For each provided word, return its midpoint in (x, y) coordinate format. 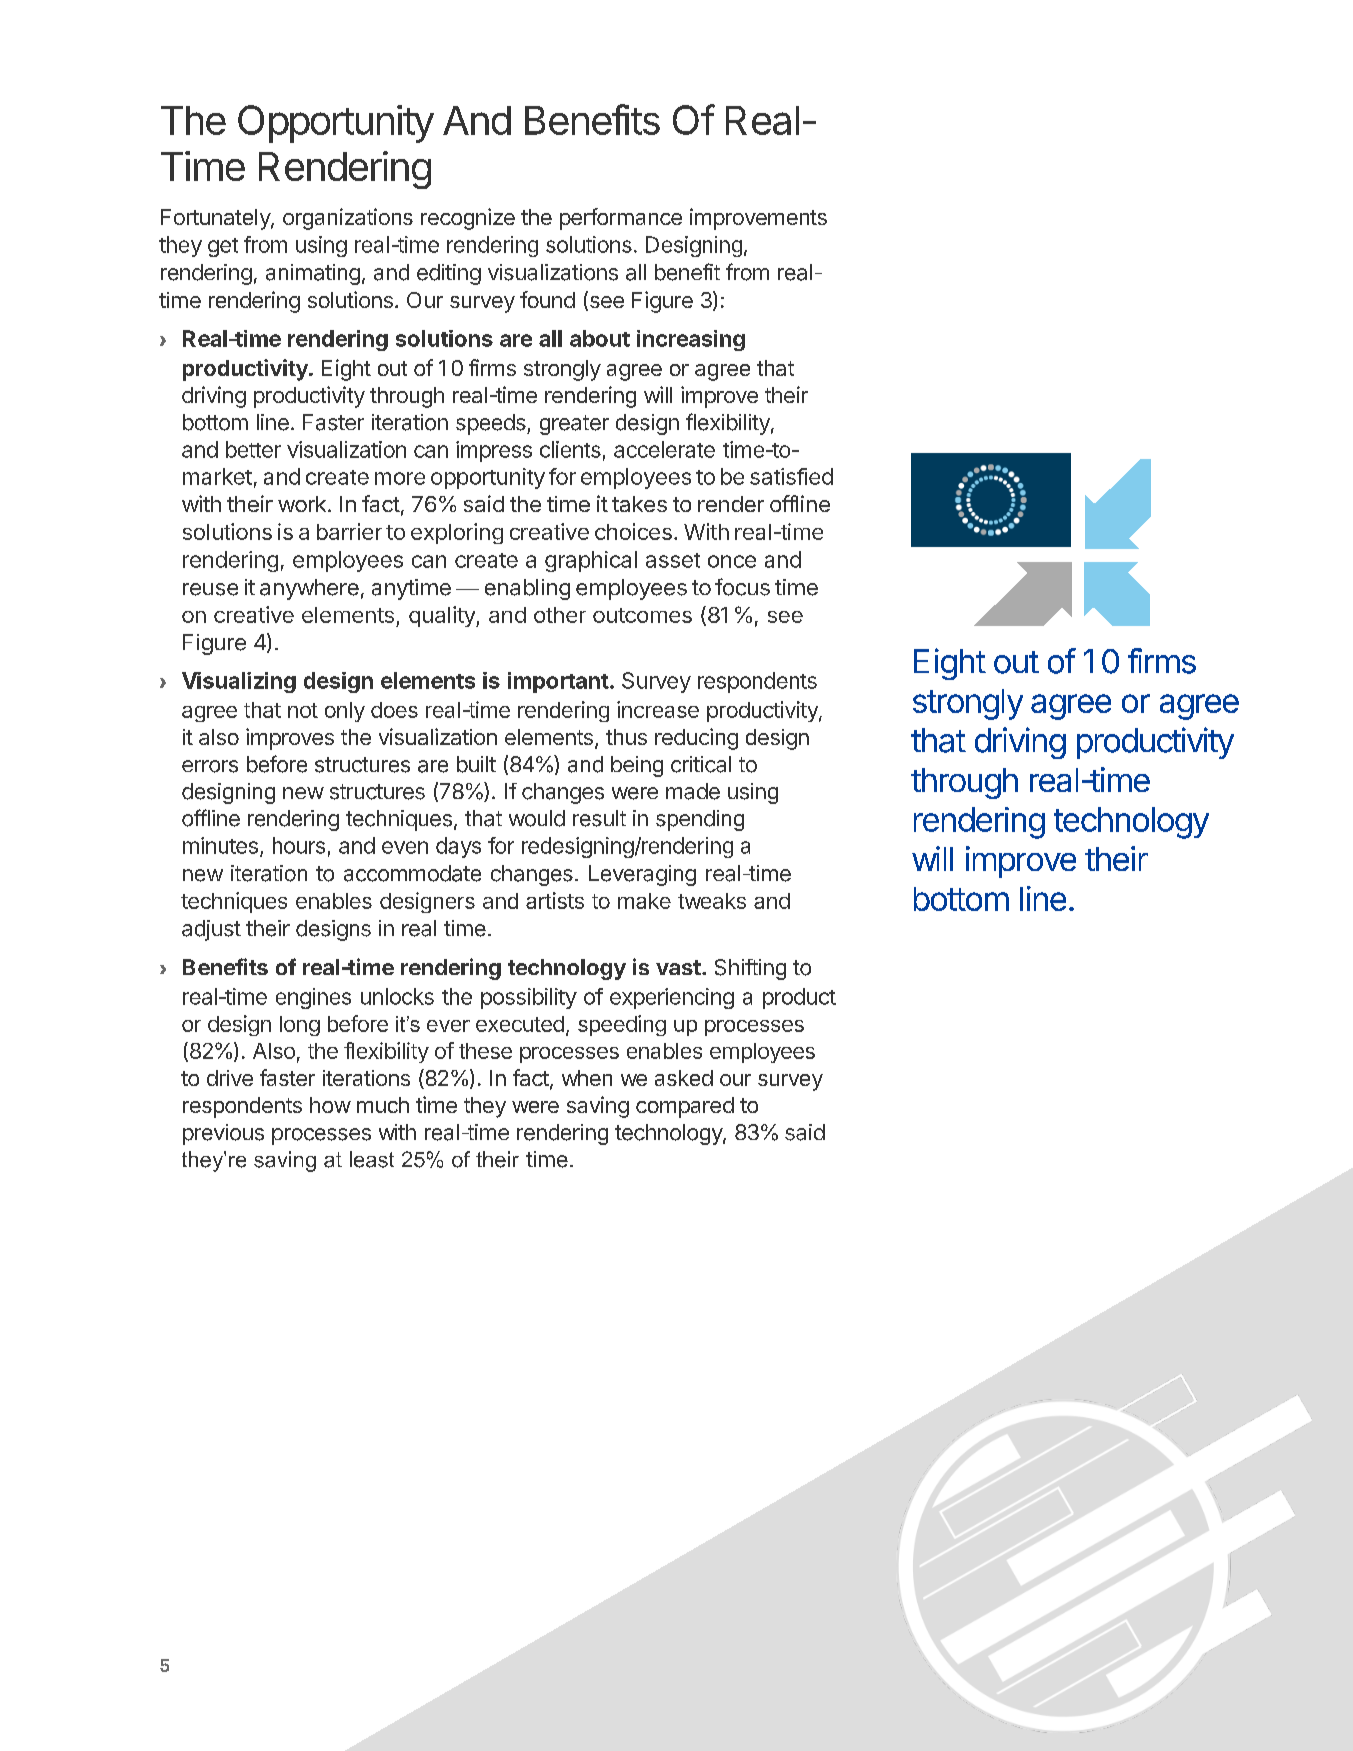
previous (223, 1134)
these (485, 1051)
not (303, 710)
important (558, 682)
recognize (468, 219)
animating (313, 274)
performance (621, 219)
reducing (696, 739)
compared (685, 1107)
